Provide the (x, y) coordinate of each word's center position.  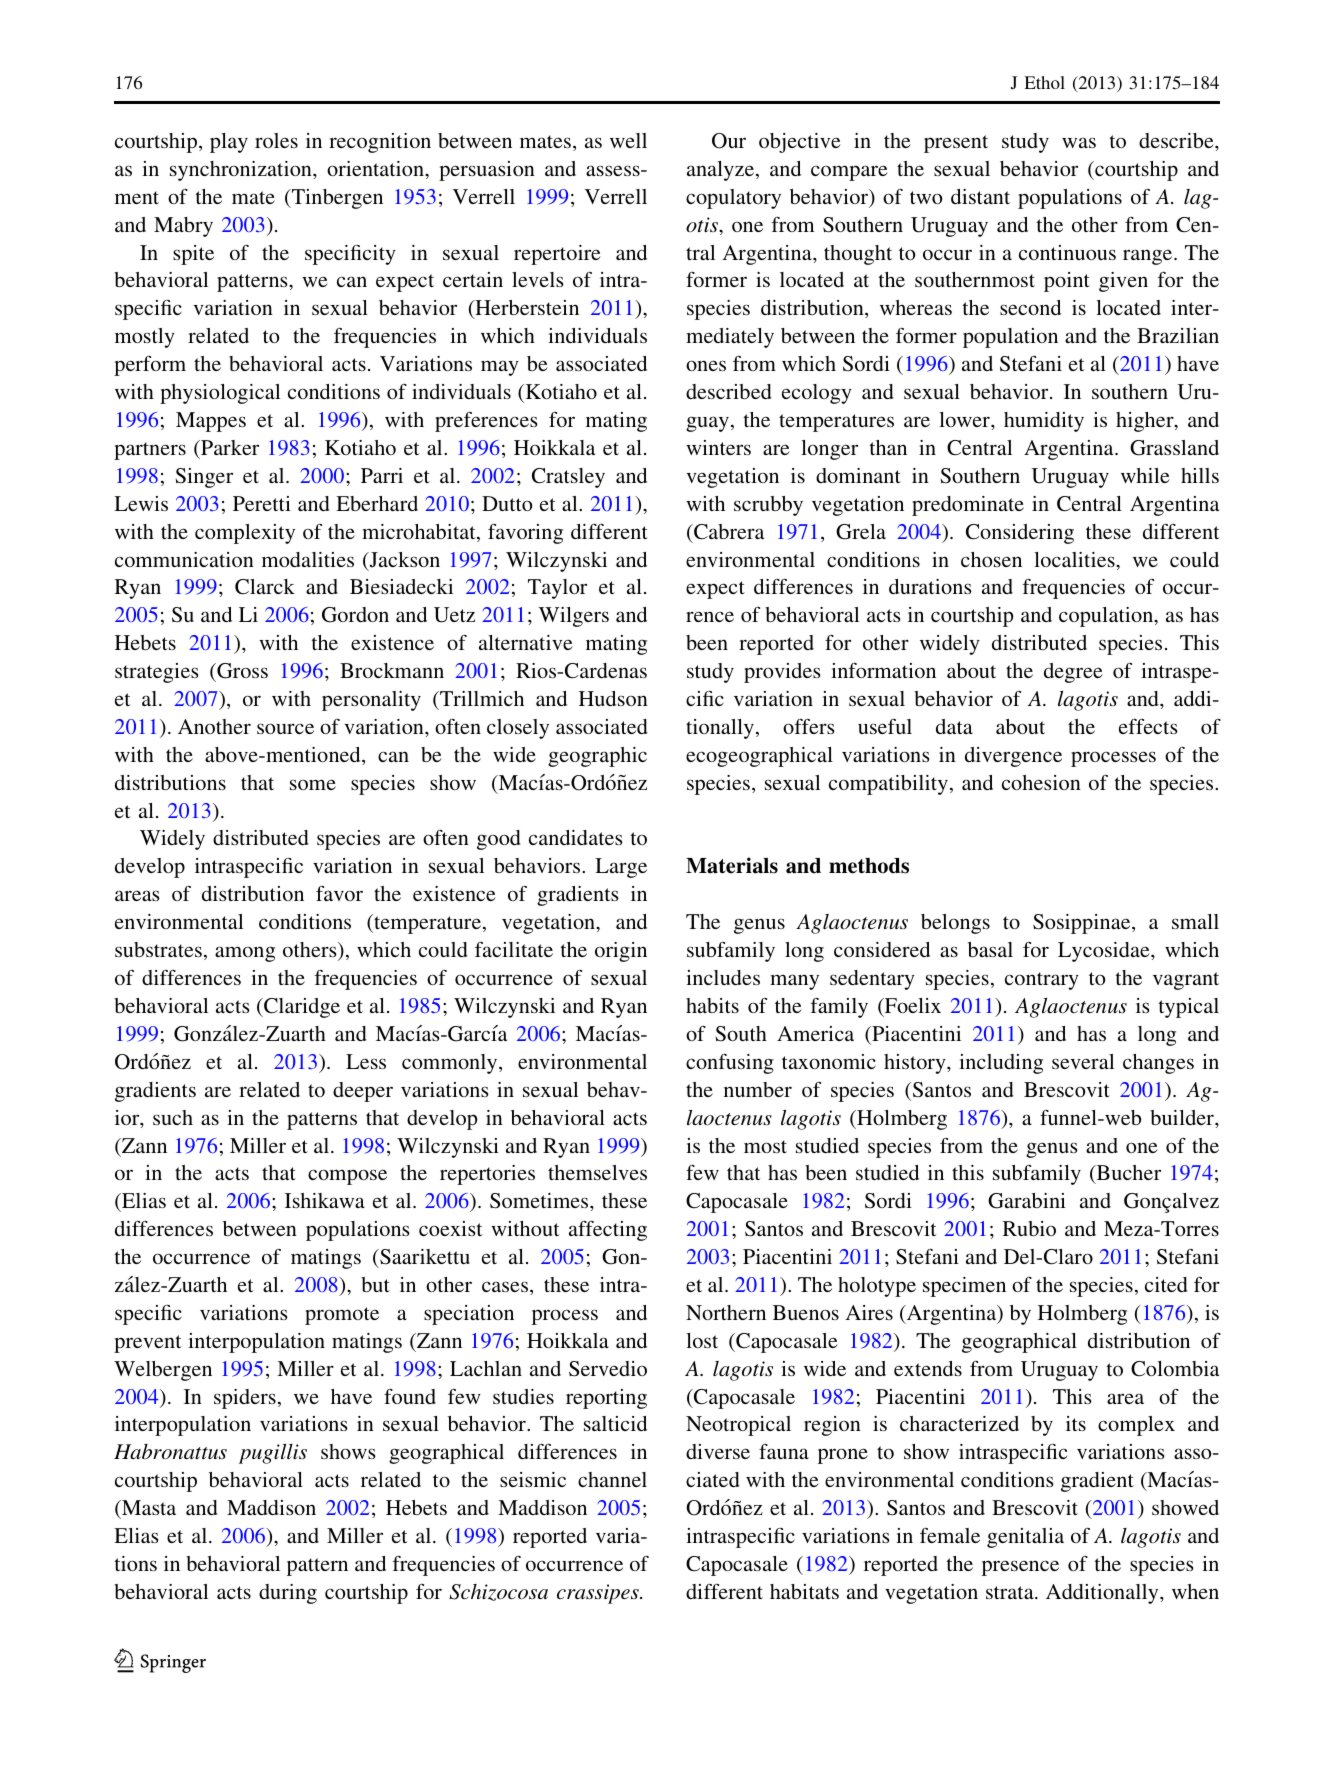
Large (621, 868)
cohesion (1041, 782)
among (245, 954)
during (288, 1594)
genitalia (1025, 1538)
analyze (722, 171)
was (1079, 142)
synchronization (242, 171)
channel (612, 1479)
